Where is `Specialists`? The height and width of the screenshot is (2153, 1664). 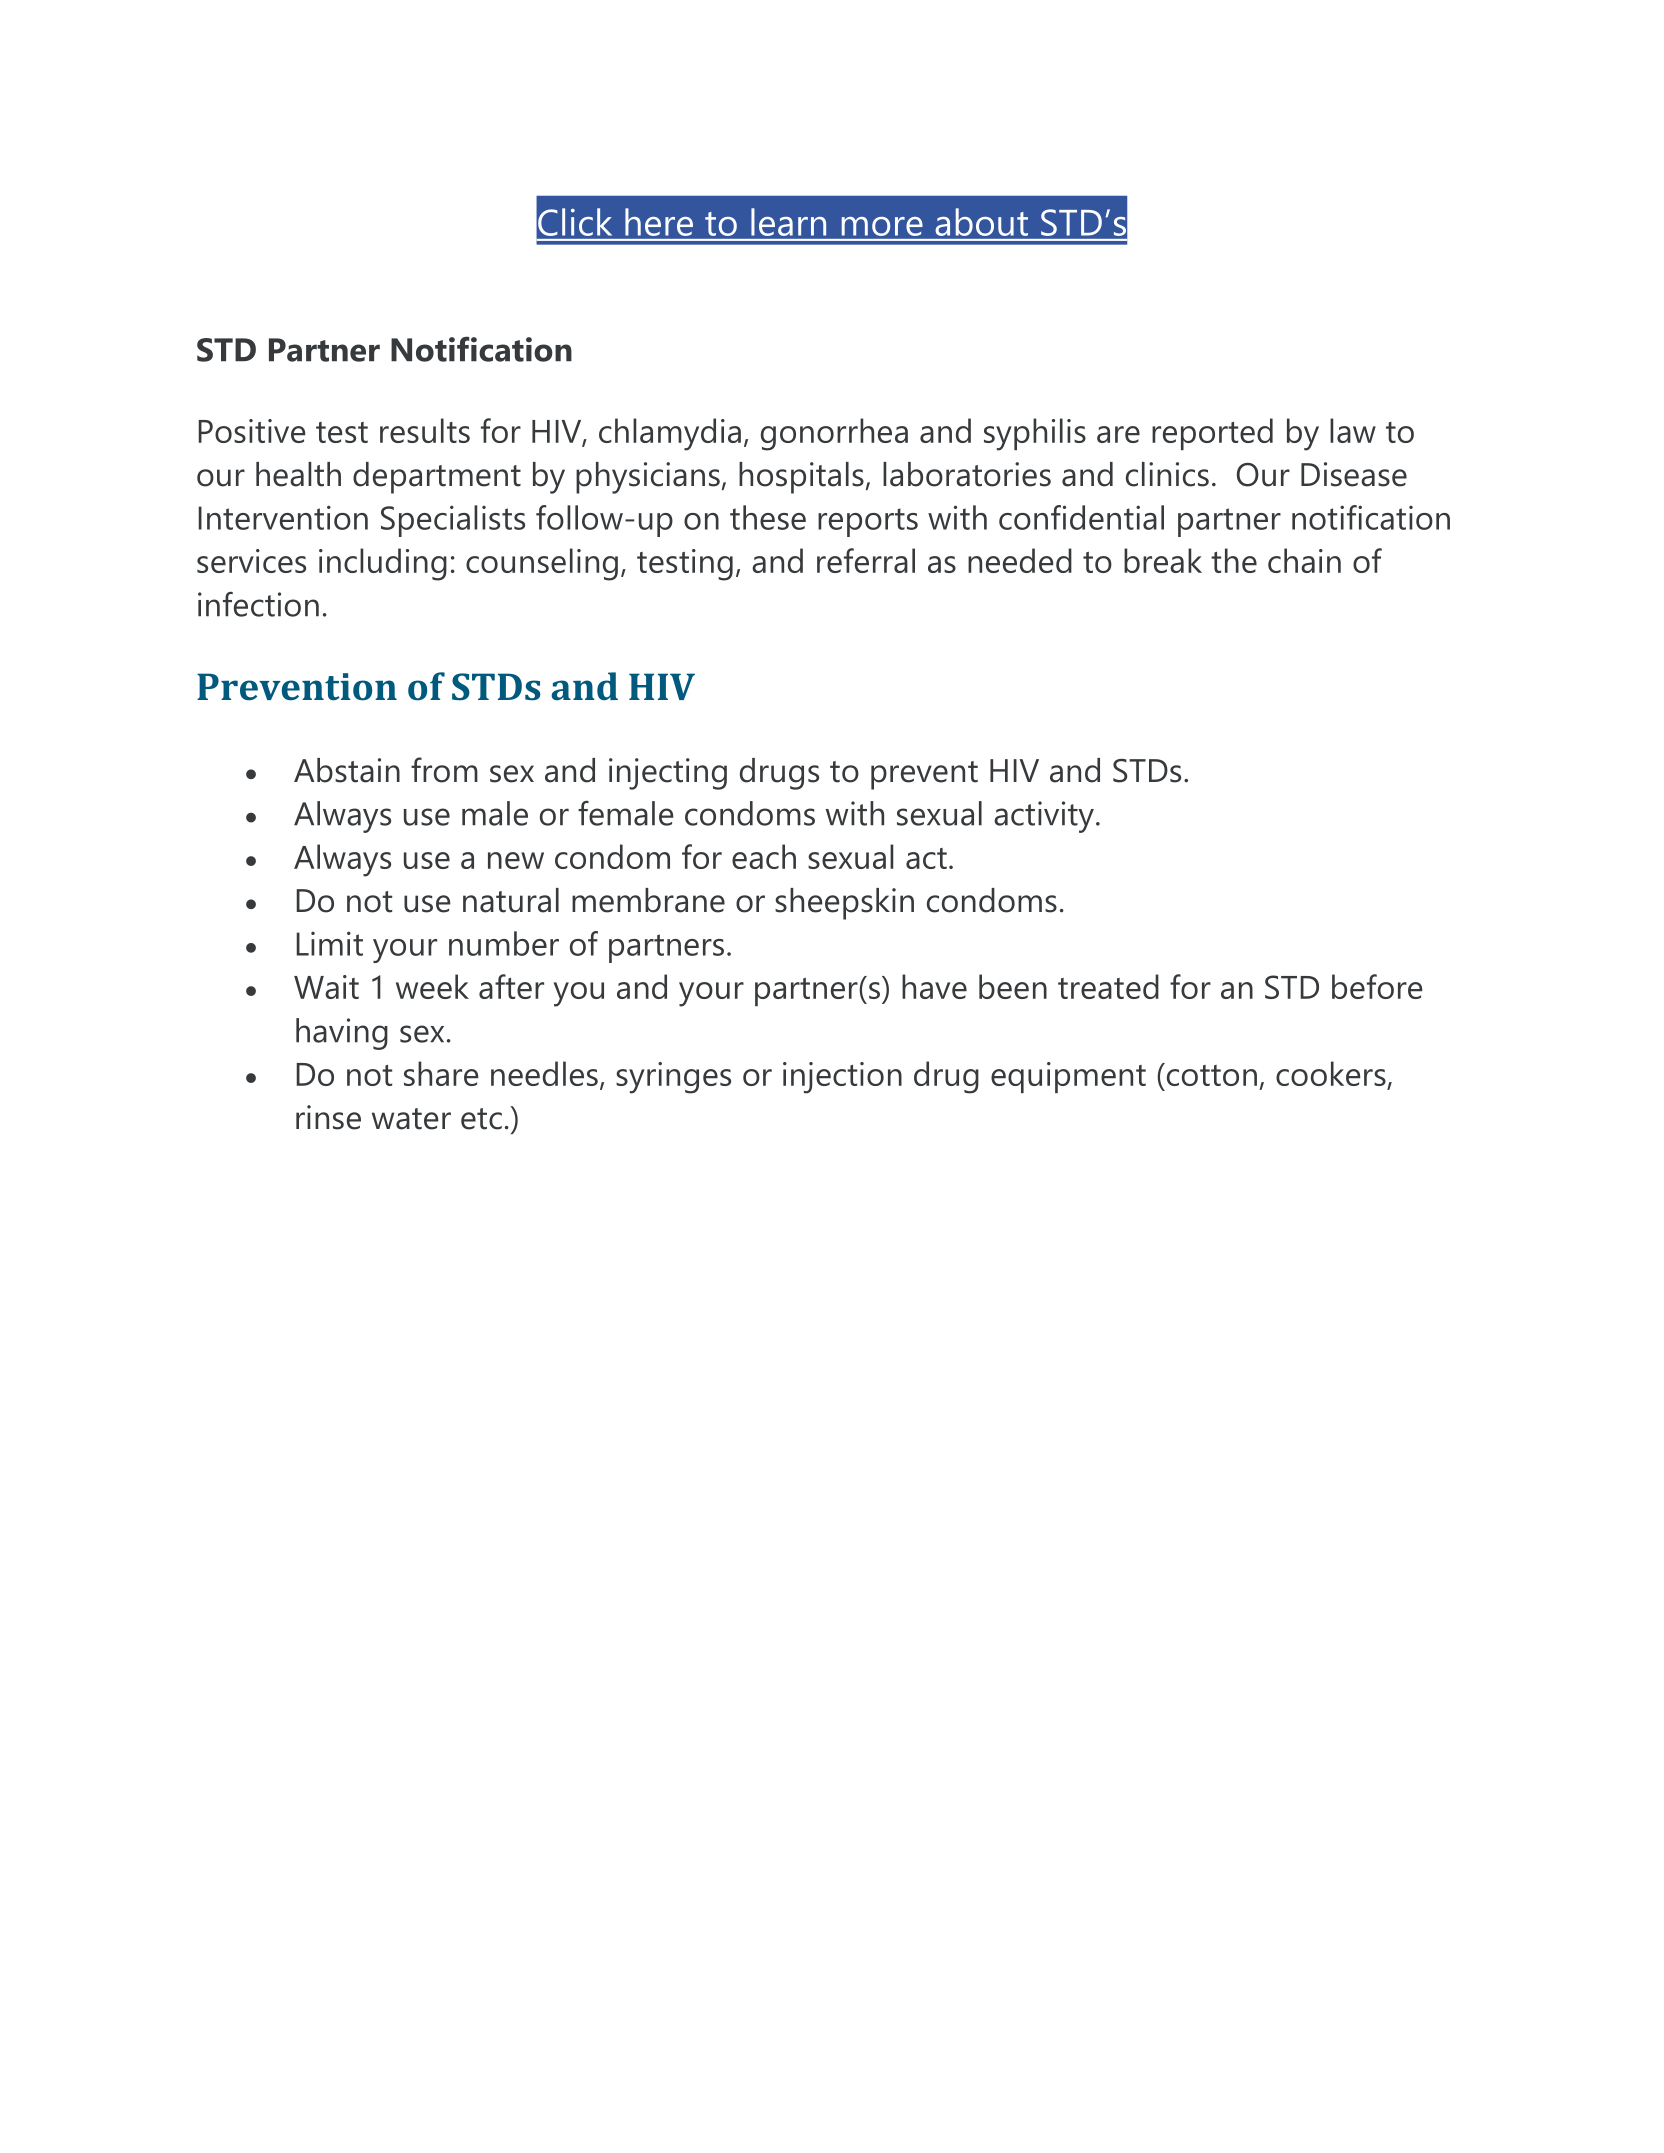
Specialists is located at coordinates (453, 521).
